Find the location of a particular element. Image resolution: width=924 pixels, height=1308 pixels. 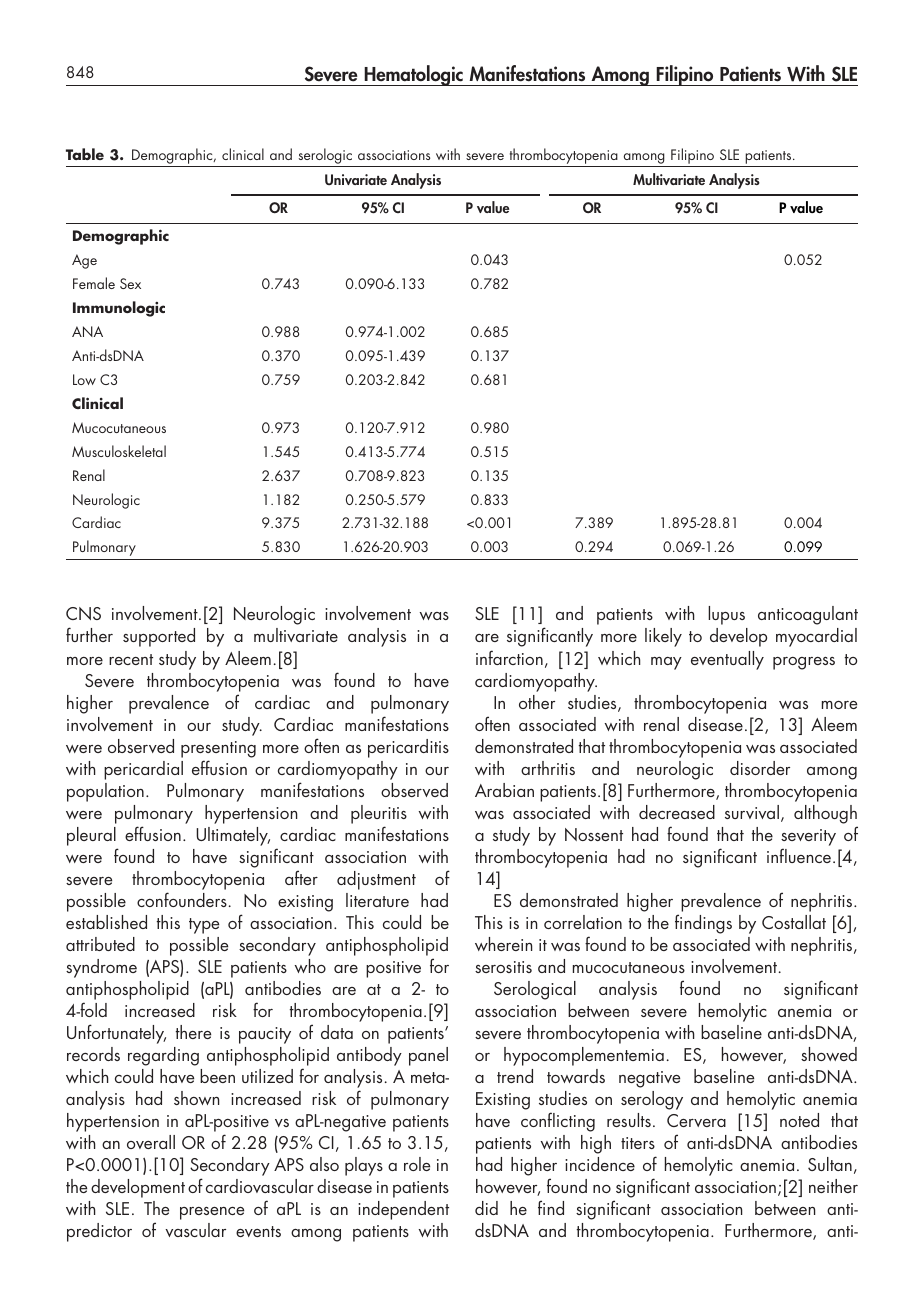

did is located at coordinates (486, 1208).
